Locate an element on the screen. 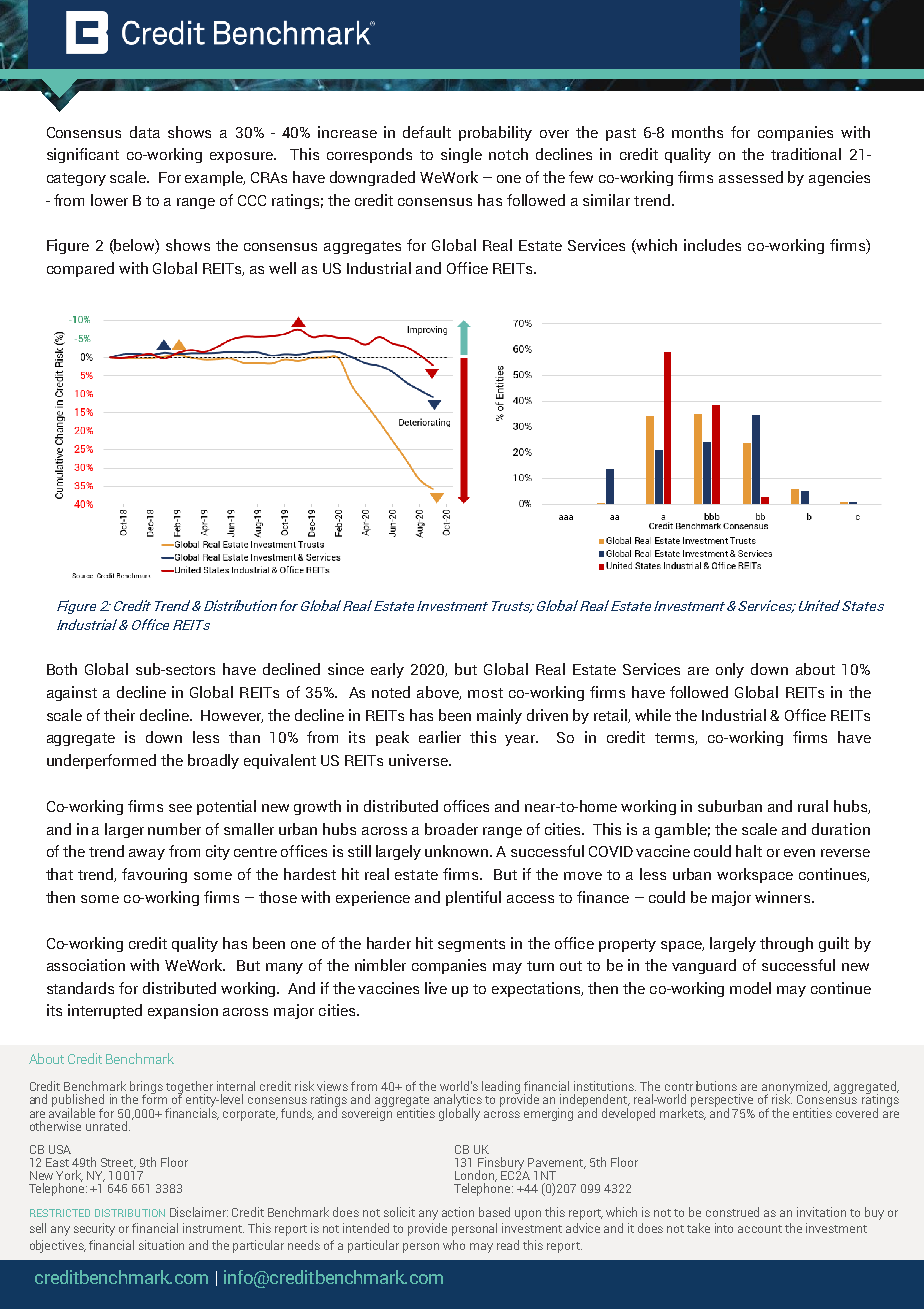  Both is located at coordinates (62, 669).
